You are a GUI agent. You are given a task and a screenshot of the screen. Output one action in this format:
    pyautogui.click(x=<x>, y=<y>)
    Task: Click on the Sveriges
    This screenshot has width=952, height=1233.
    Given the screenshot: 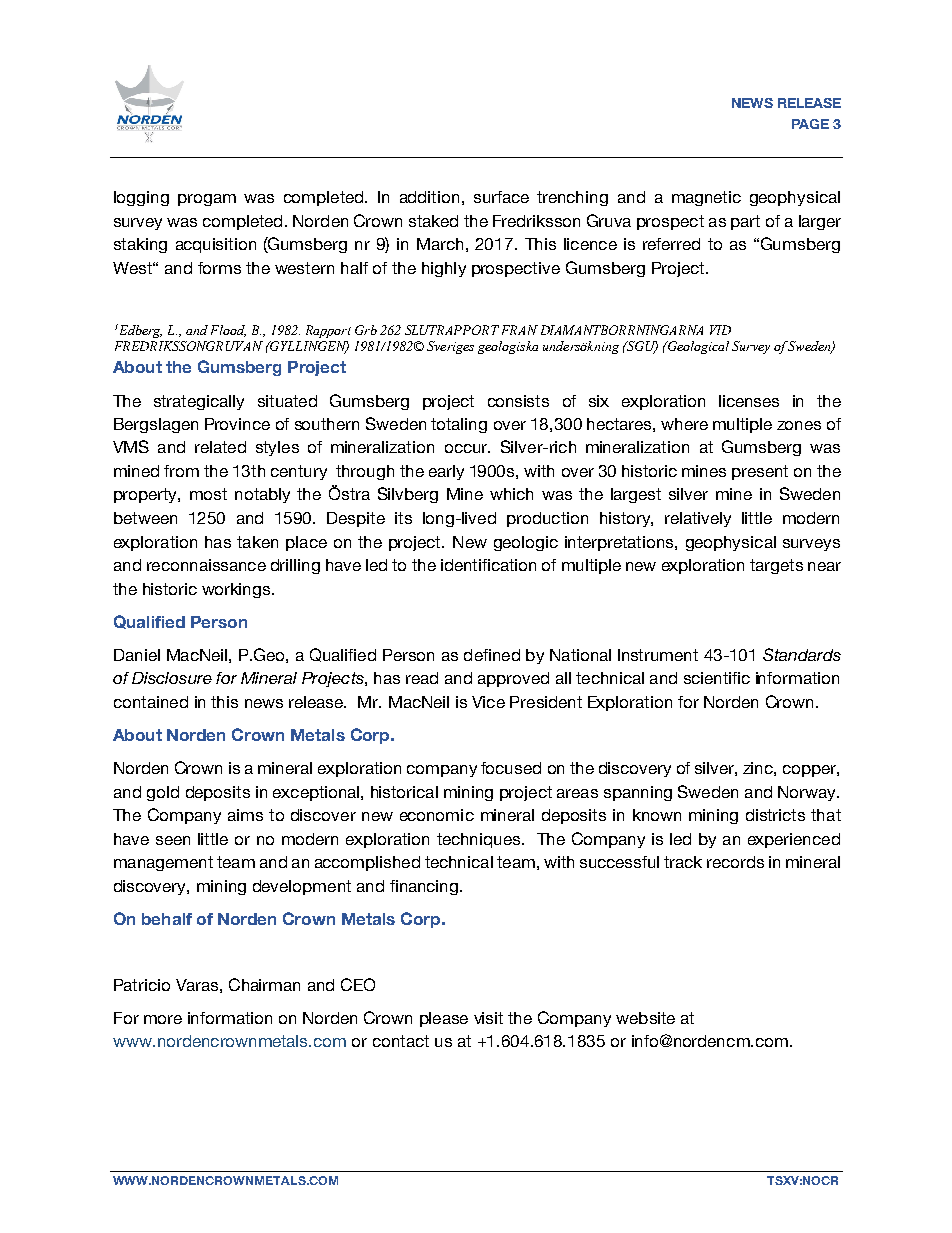 What is the action you would take?
    pyautogui.click(x=450, y=347)
